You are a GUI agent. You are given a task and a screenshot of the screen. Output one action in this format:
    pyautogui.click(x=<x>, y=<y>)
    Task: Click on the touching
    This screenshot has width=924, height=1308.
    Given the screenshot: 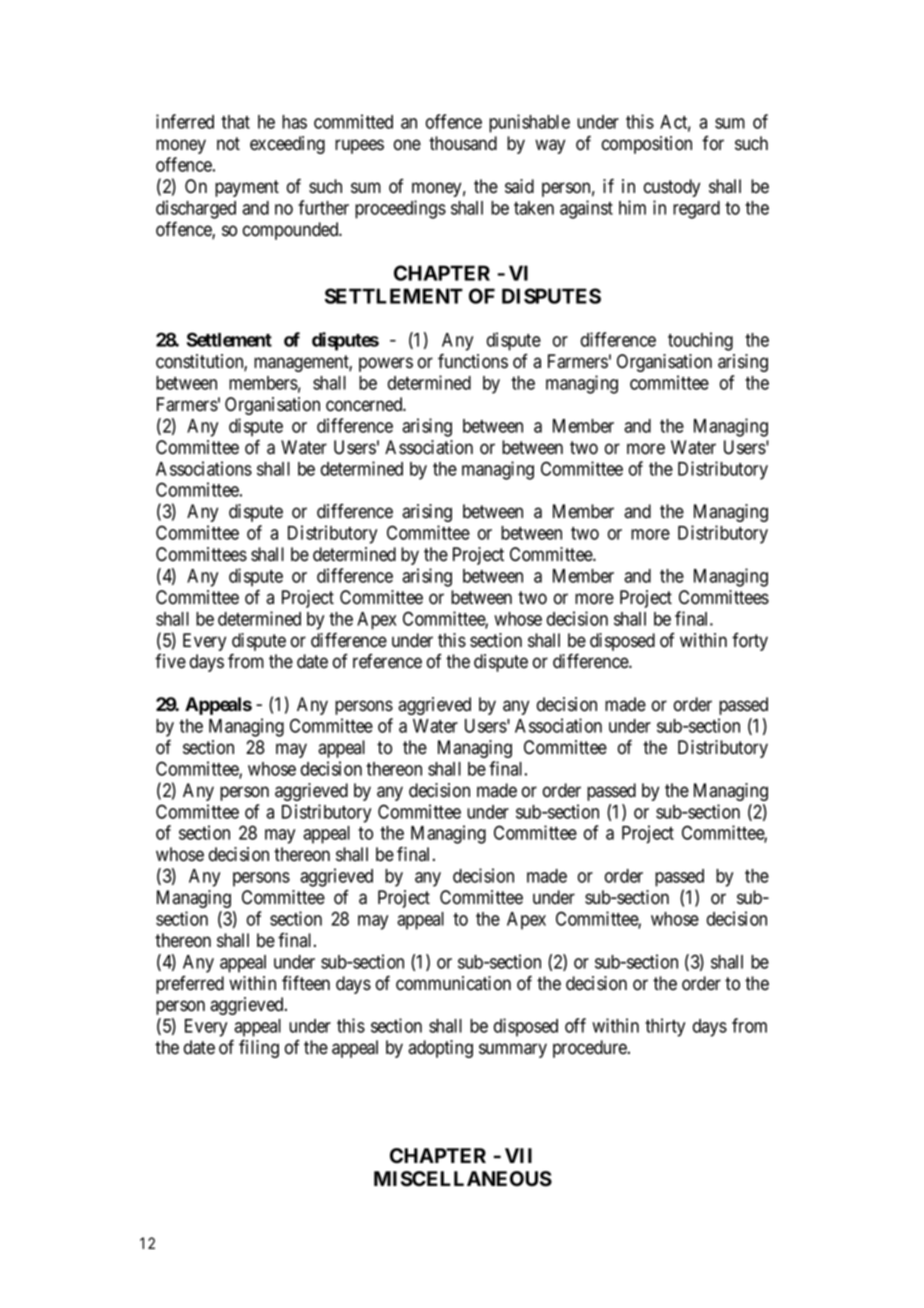 What is the action you would take?
    pyautogui.click(x=700, y=341)
